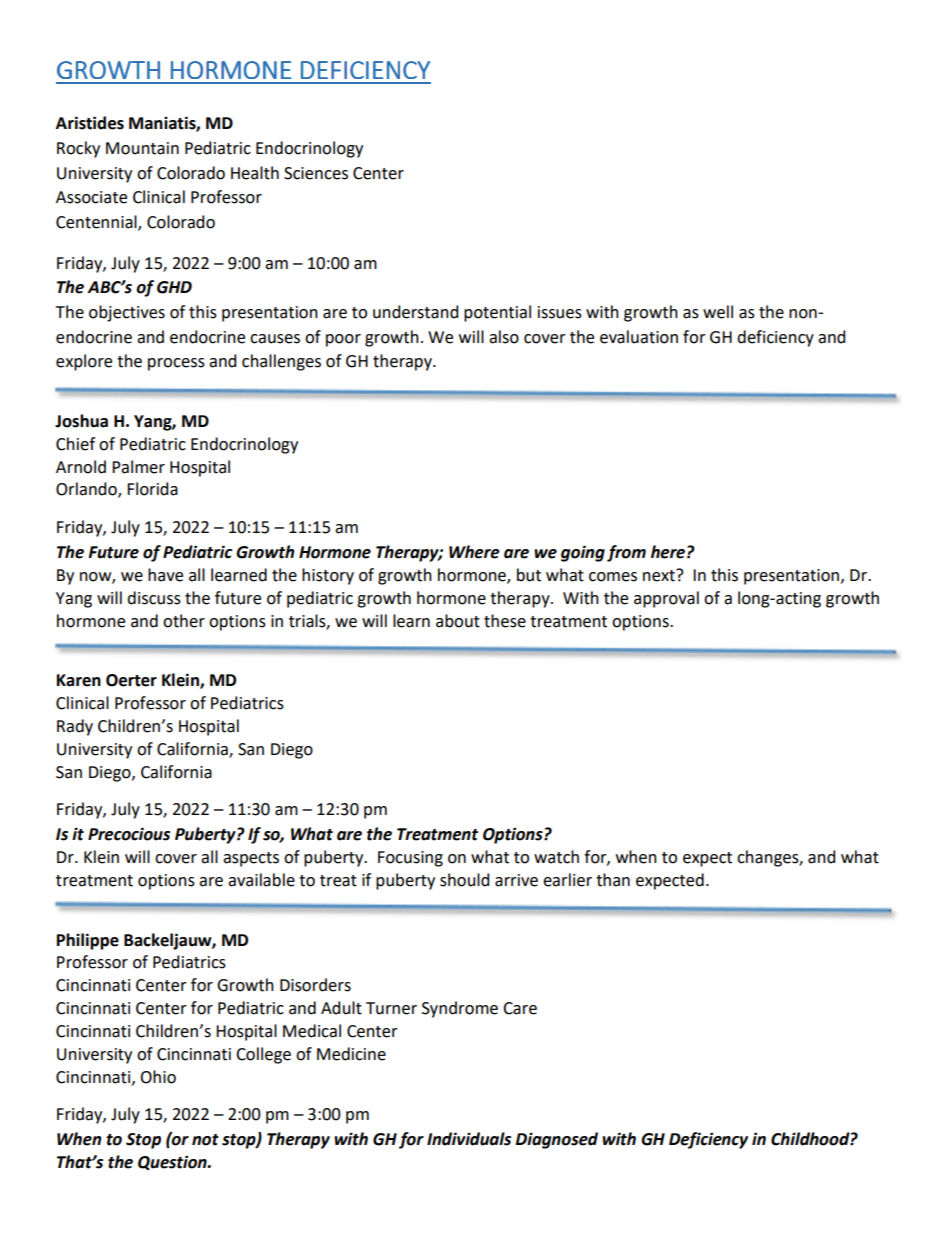  Describe the element at coordinates (328, 576) in the page. I see `history` at that location.
